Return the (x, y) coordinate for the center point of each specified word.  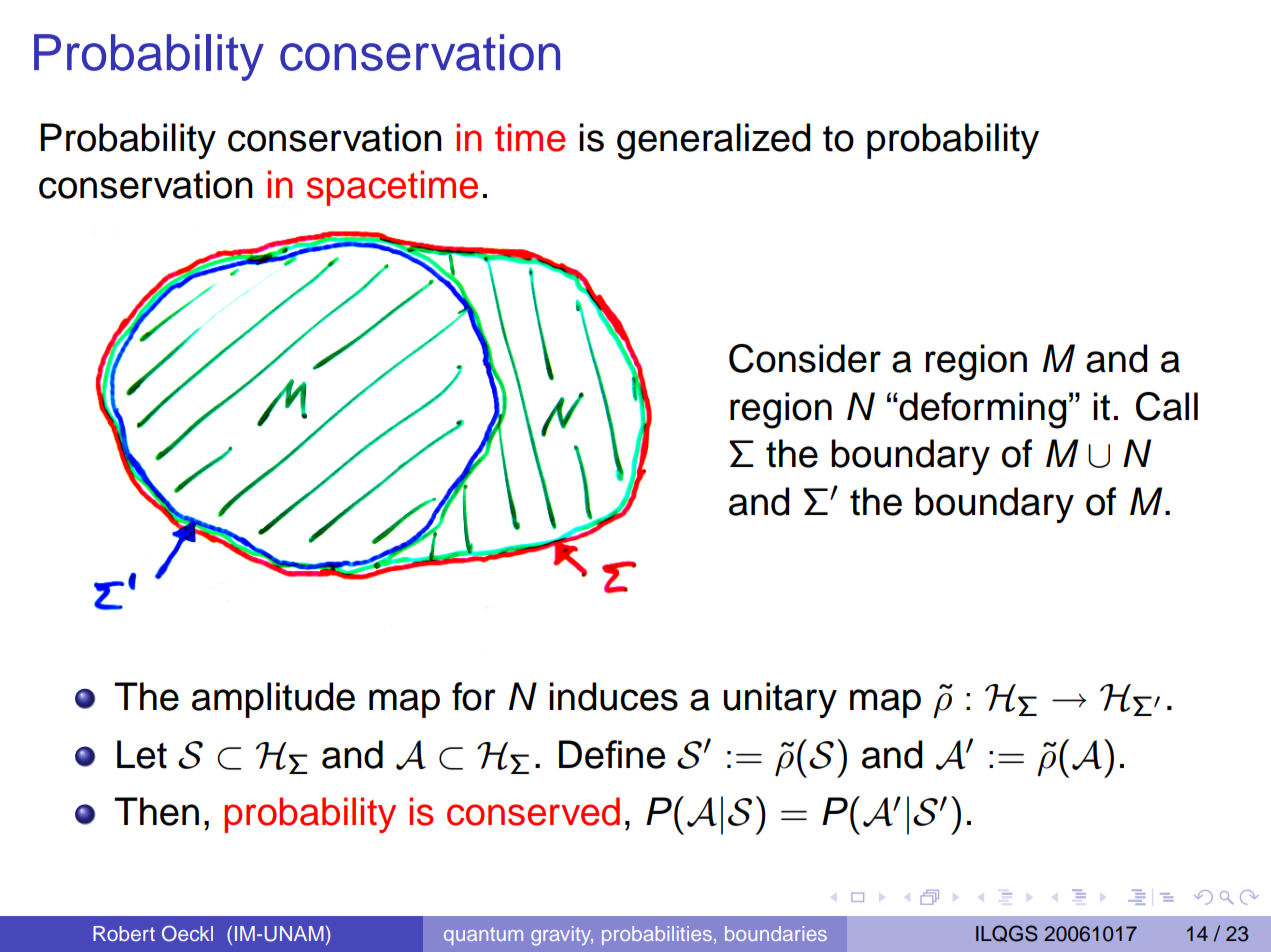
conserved (533, 811)
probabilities (657, 935)
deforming (981, 410)
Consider (805, 358)
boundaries (776, 933)
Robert (124, 933)
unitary (780, 700)
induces (613, 696)
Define (612, 754)
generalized (713, 141)
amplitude (273, 700)
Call (1167, 406)
